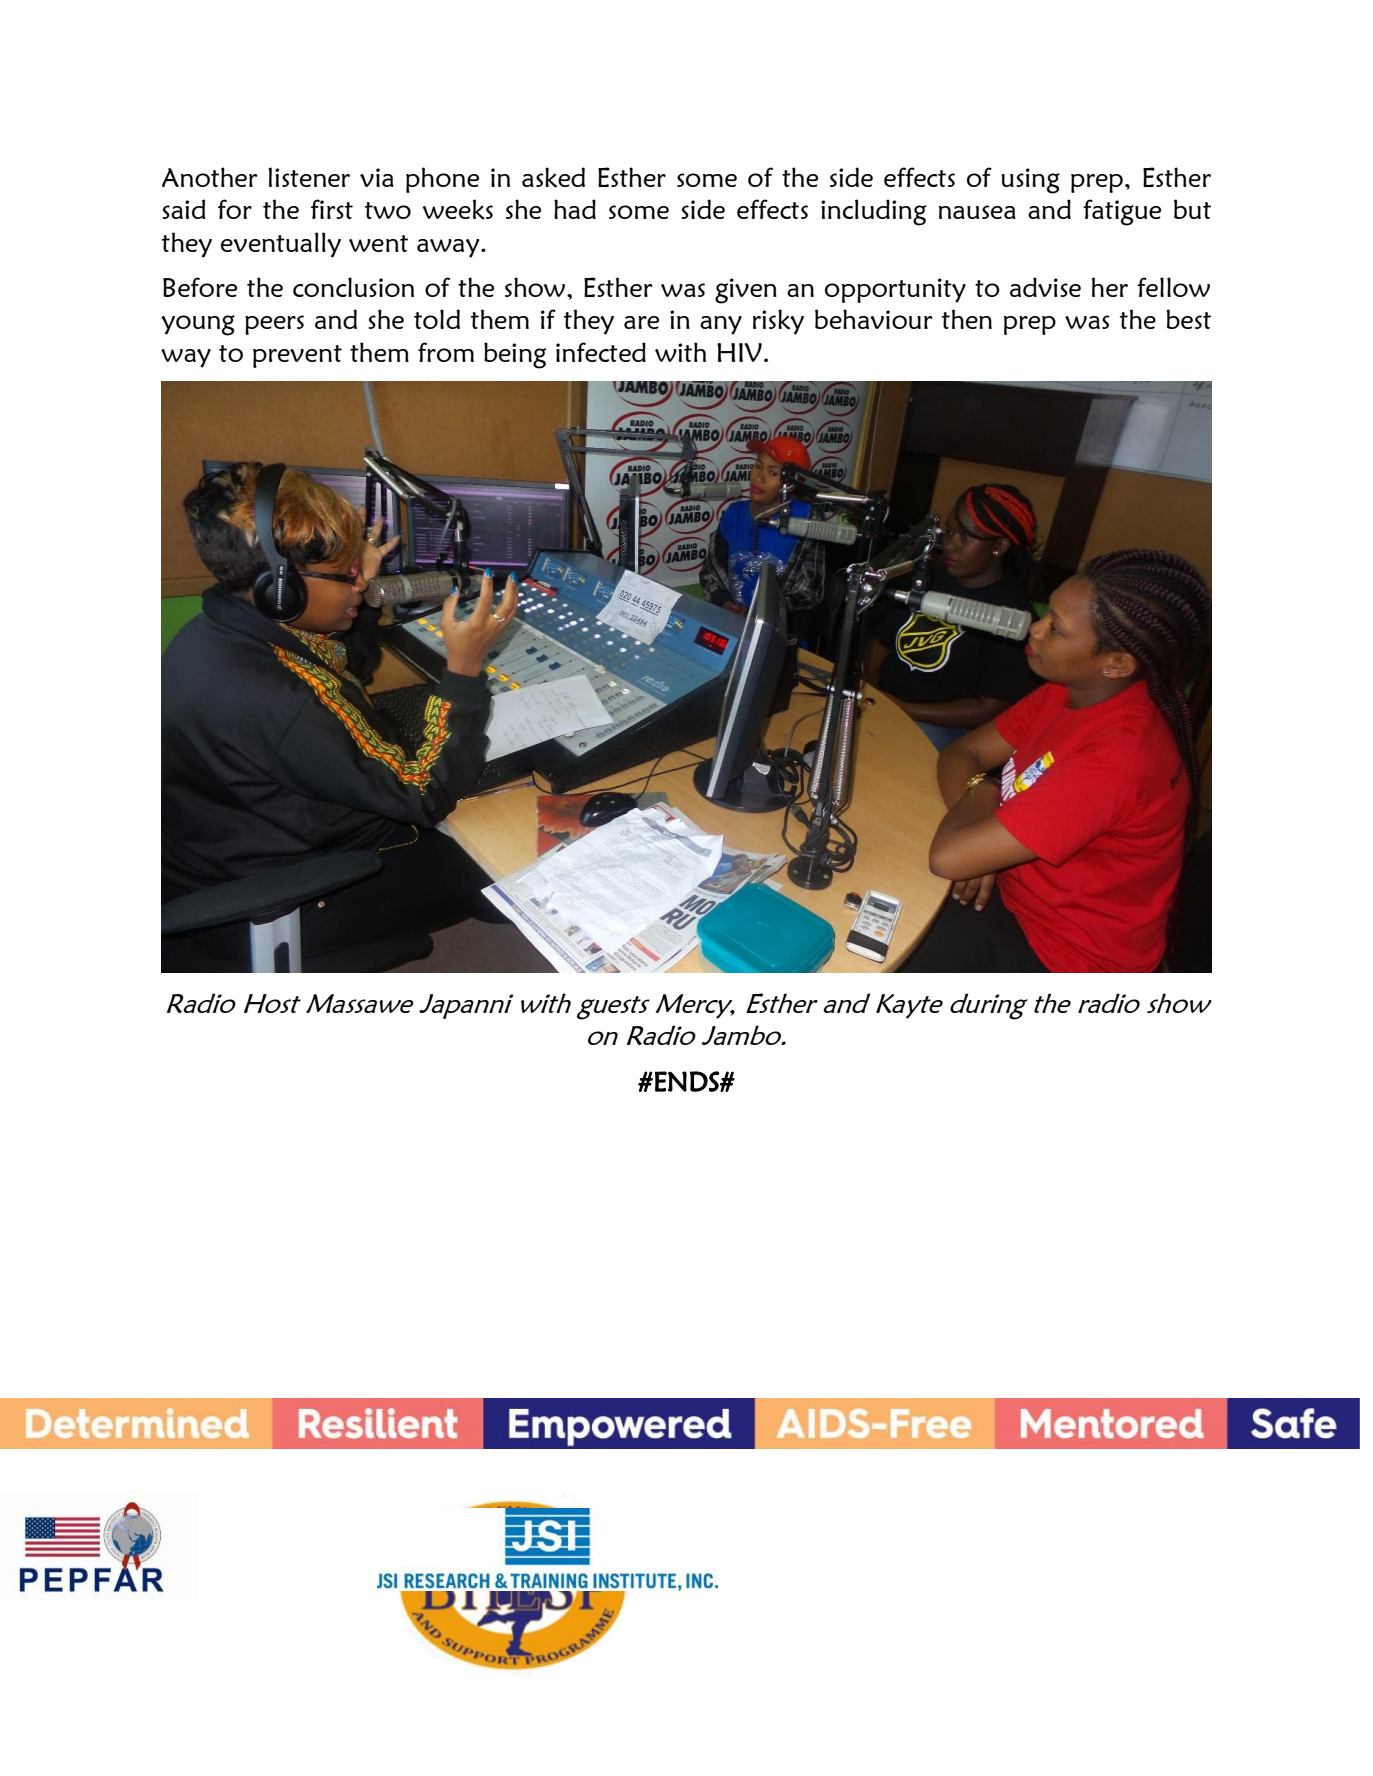 The width and height of the page is (1373, 1776). What do you see at coordinates (739, 352) in the page?
I see `HIV` at bounding box center [739, 352].
